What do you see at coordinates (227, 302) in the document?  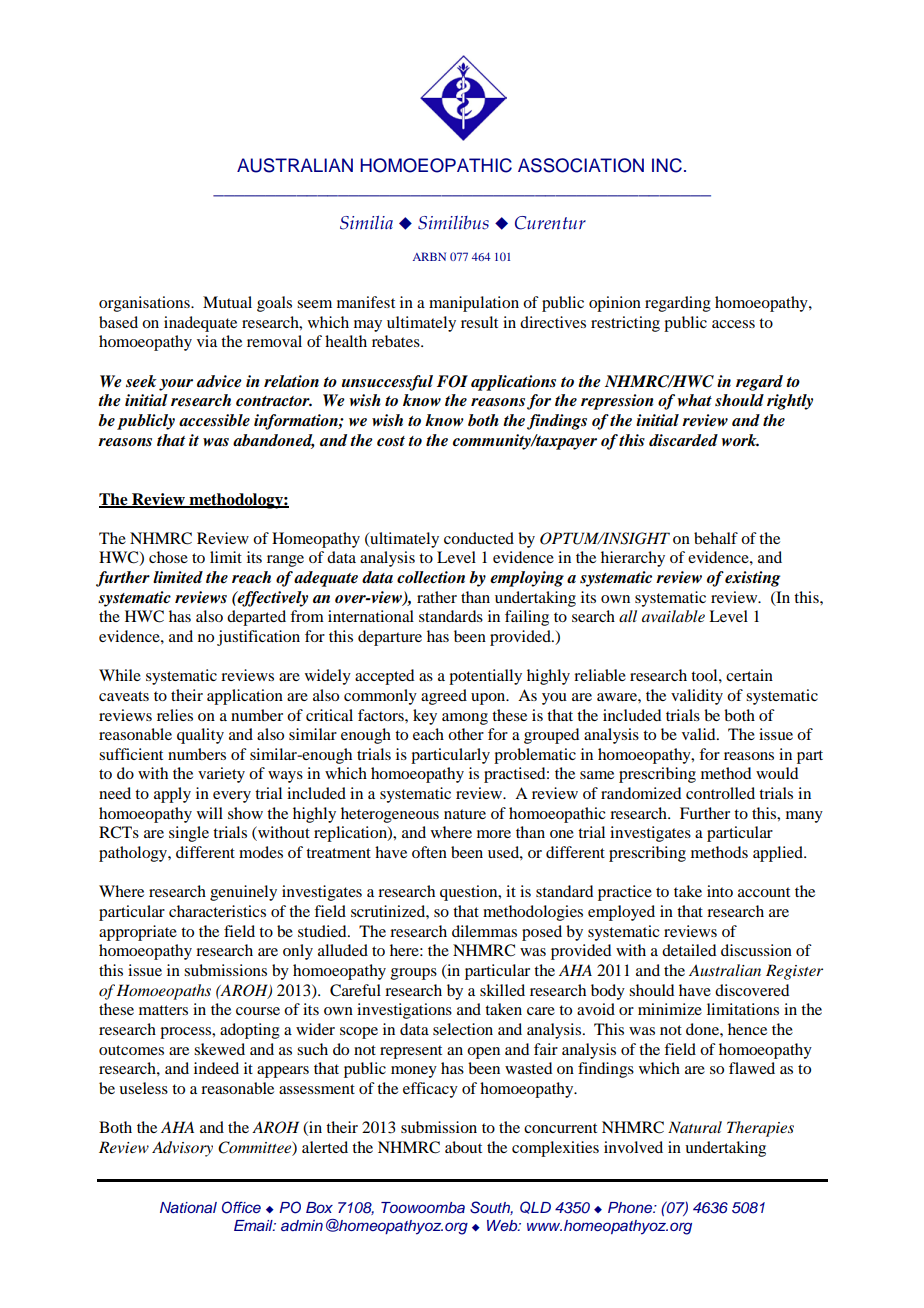 I see `Mutual` at bounding box center [227, 302].
